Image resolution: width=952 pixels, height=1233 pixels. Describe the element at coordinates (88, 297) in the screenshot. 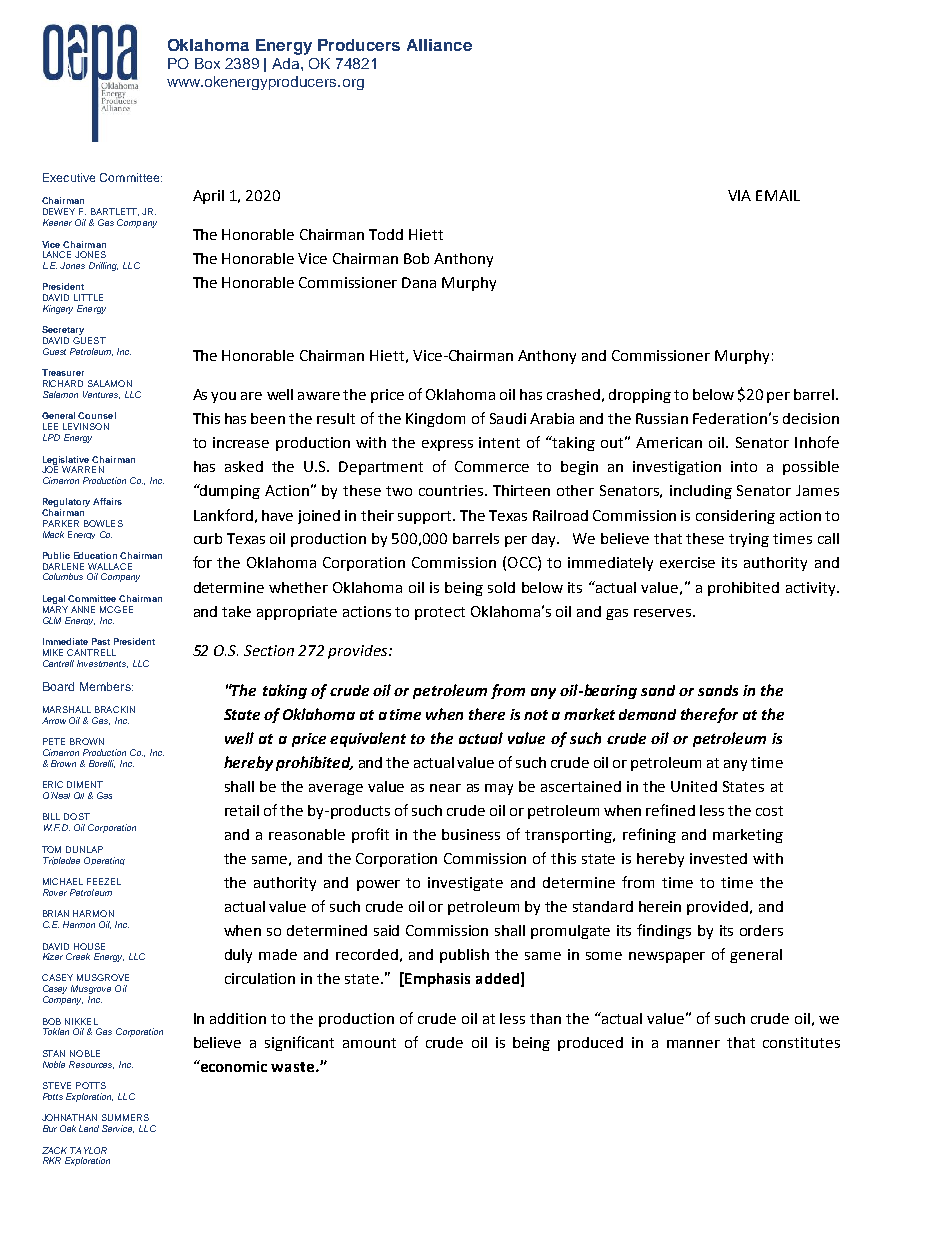

I see `LITTLE` at that location.
